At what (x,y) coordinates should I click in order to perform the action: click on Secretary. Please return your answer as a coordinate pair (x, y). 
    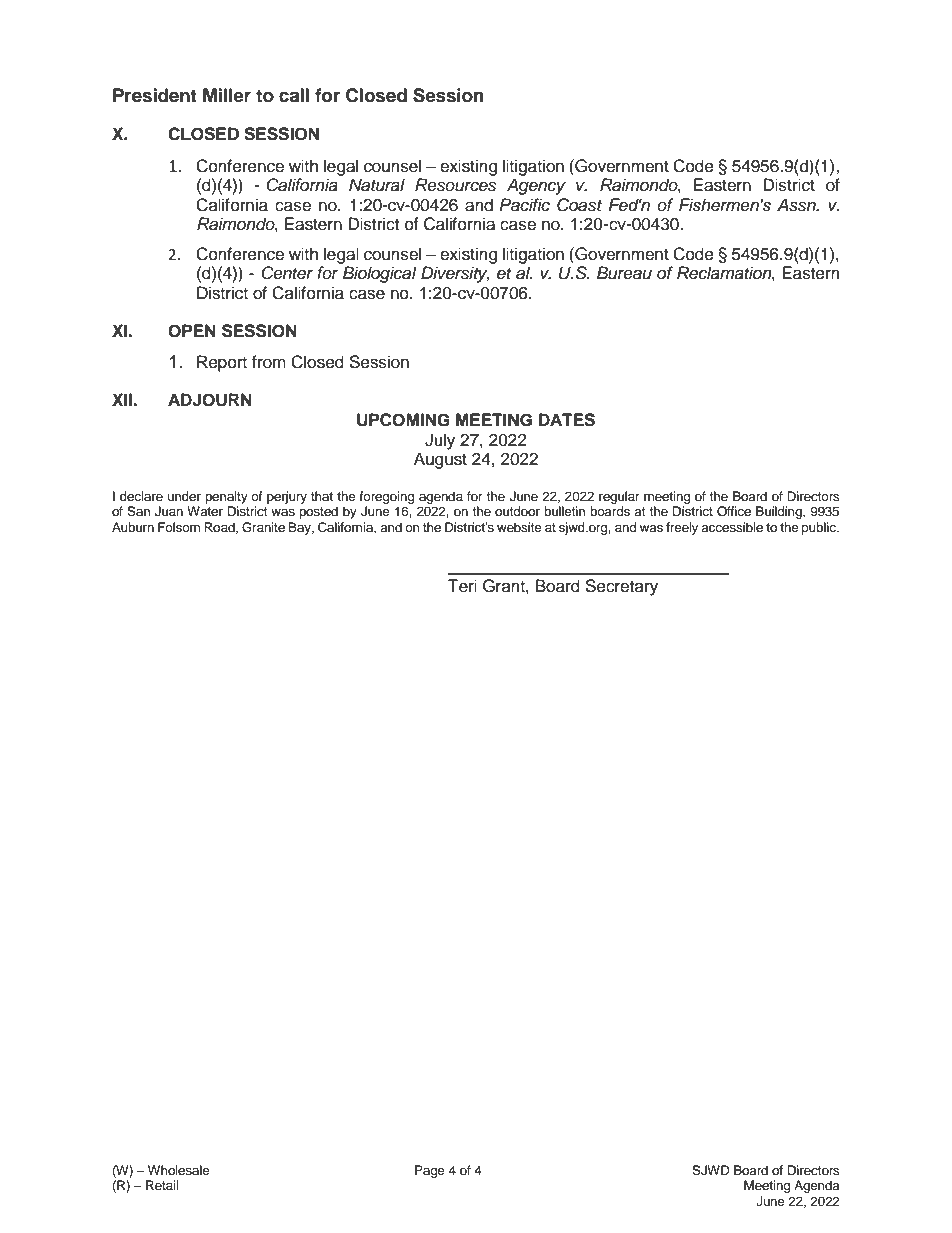
    Looking at the image, I should click on (621, 587).
